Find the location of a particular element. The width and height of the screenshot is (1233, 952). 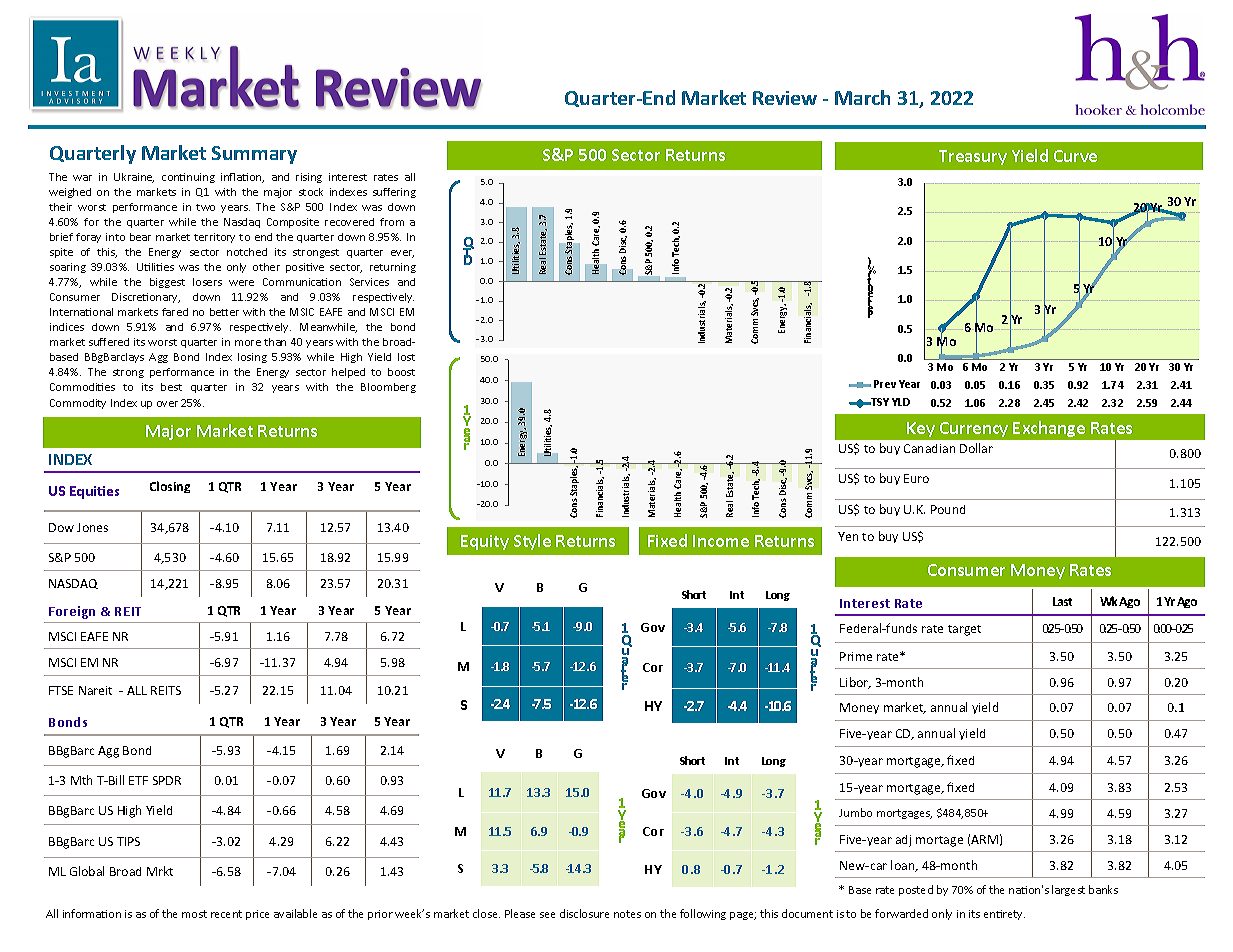

Treasury is located at coordinates (973, 157).
